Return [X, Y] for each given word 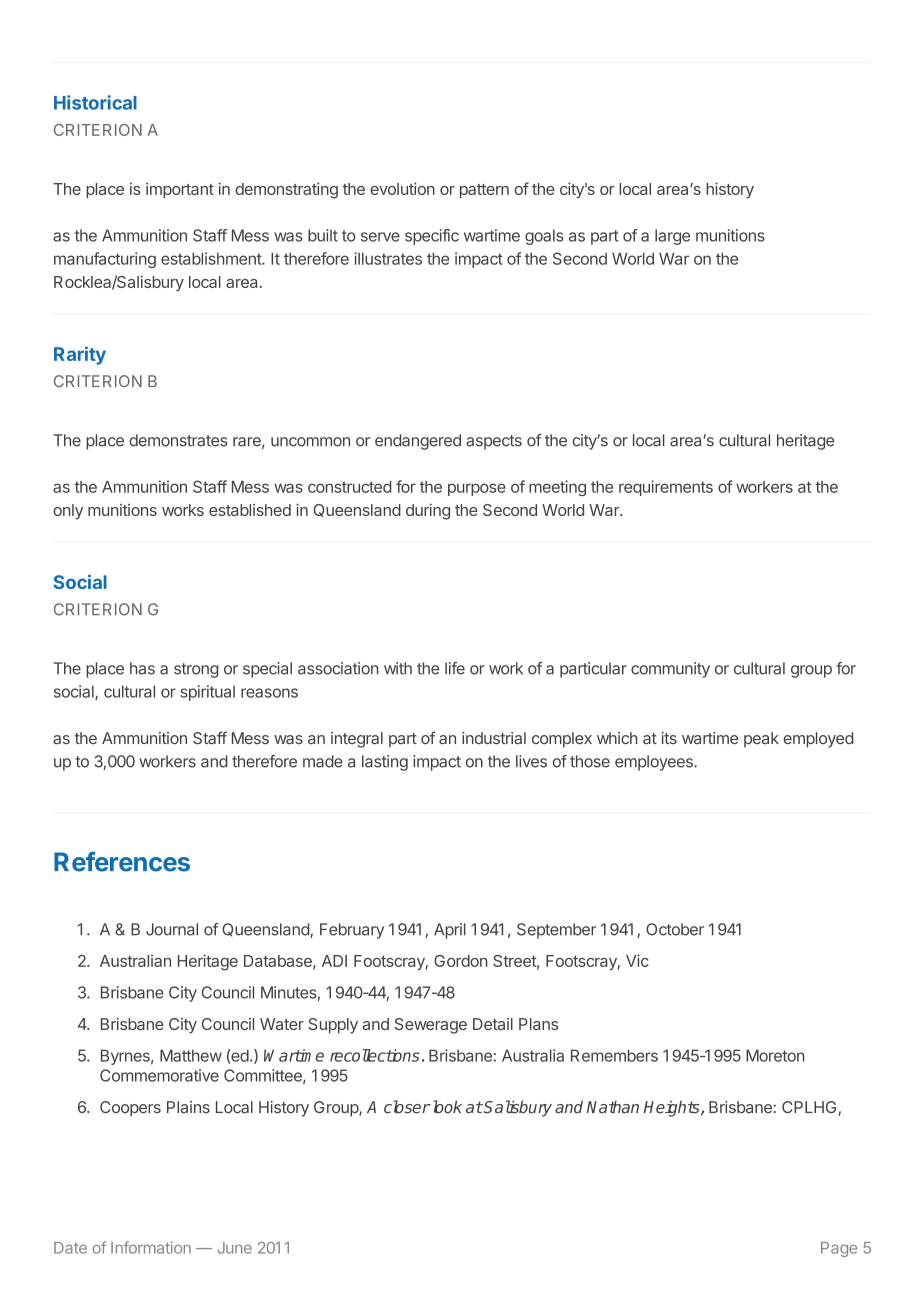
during [428, 512]
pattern [484, 191]
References [122, 861]
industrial [494, 738]
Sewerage [431, 1026]
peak [761, 740]
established [250, 510]
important [180, 190]
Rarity [80, 355]
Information [151, 1247]
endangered [418, 442]
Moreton [775, 1055]
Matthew [191, 1055]
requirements [666, 488]
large [672, 237]
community [670, 670]
